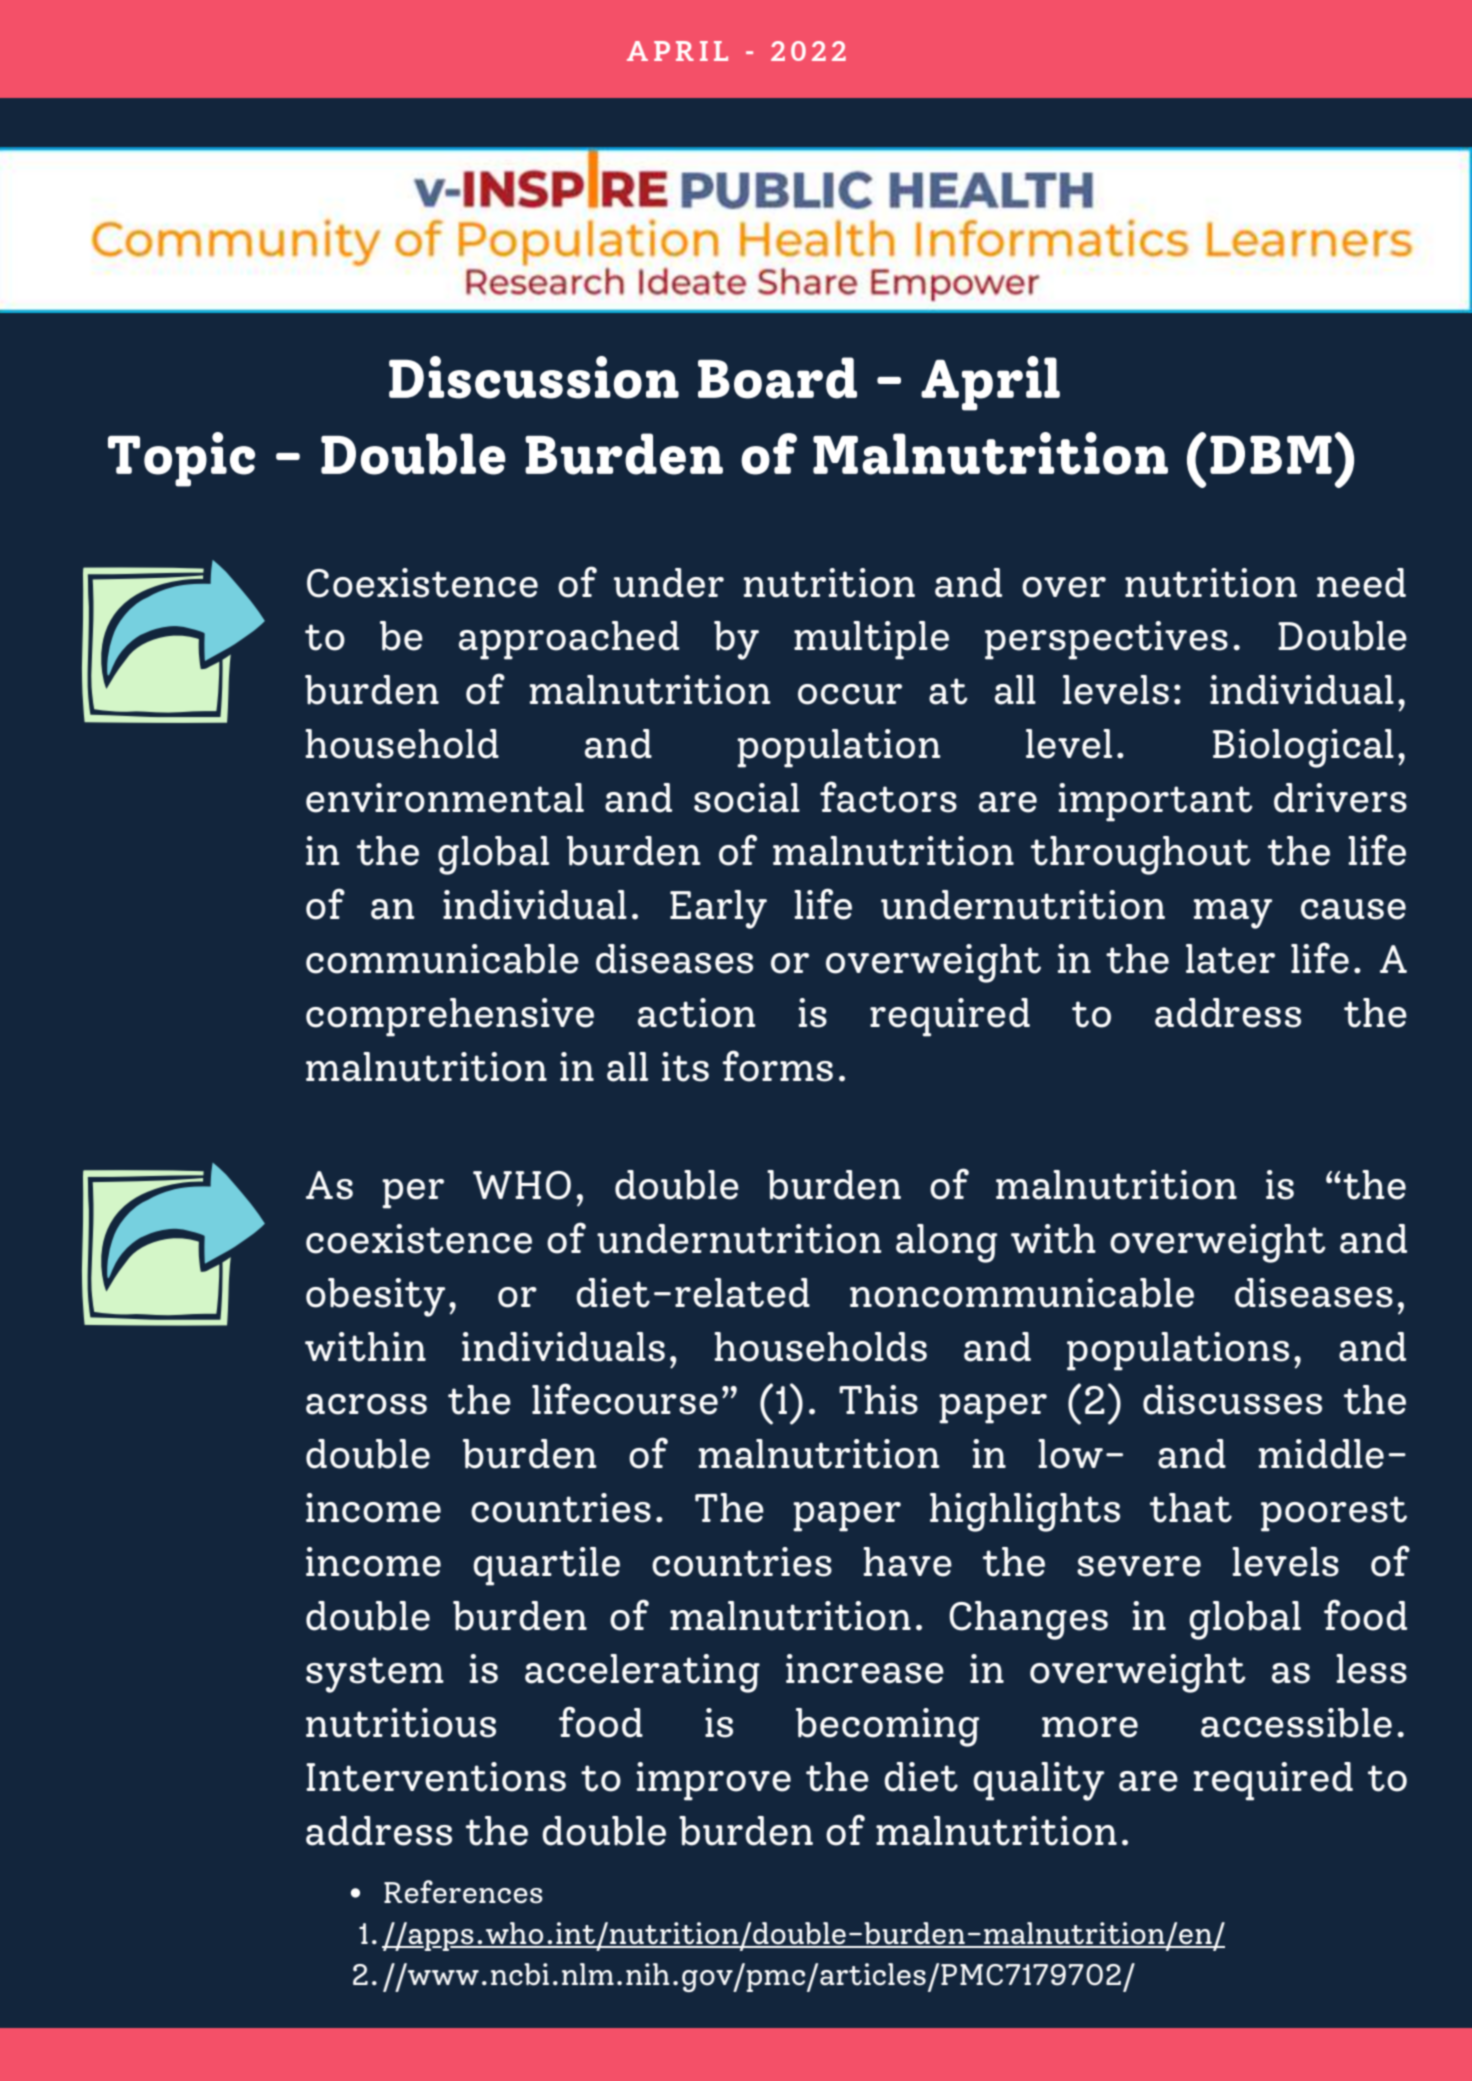  Describe the element at coordinates (878, 1400) in the screenshot. I see `This` at that location.
